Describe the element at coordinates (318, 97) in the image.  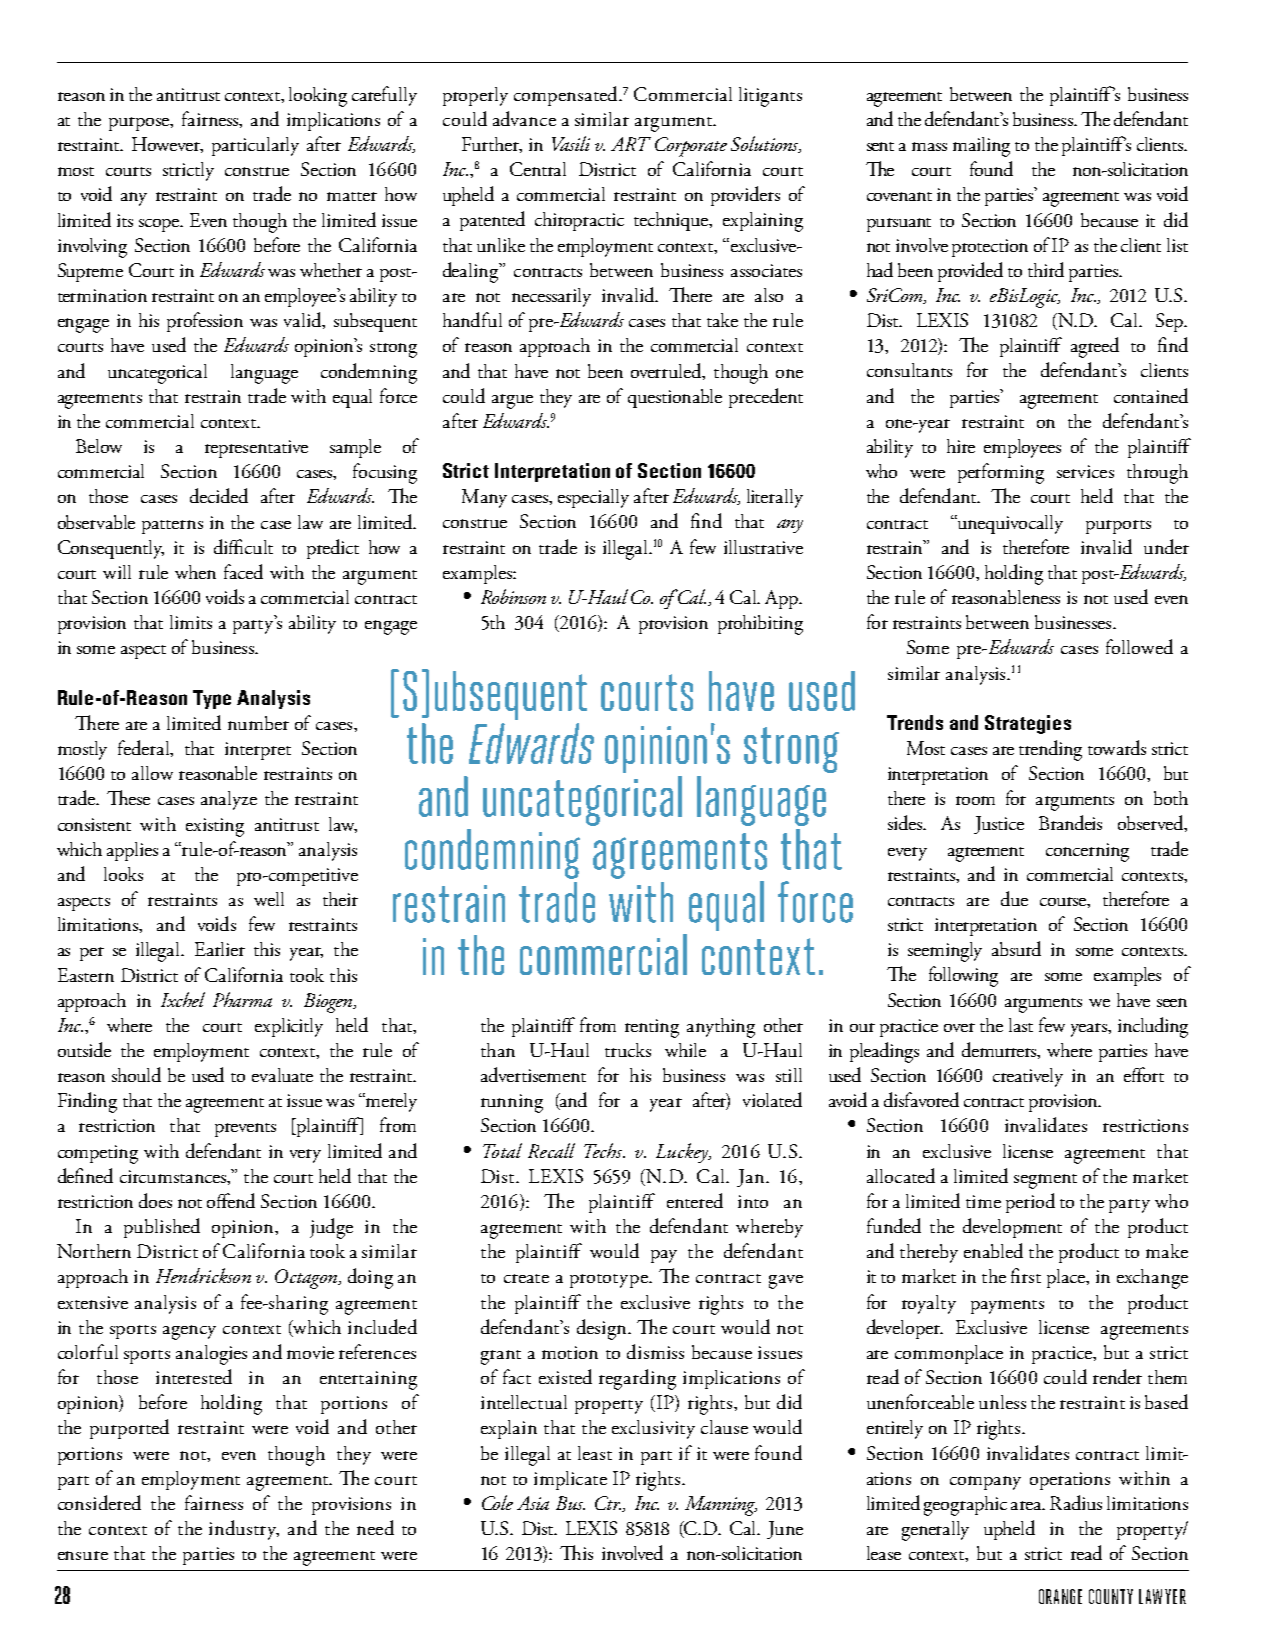
I see `looking` at that location.
